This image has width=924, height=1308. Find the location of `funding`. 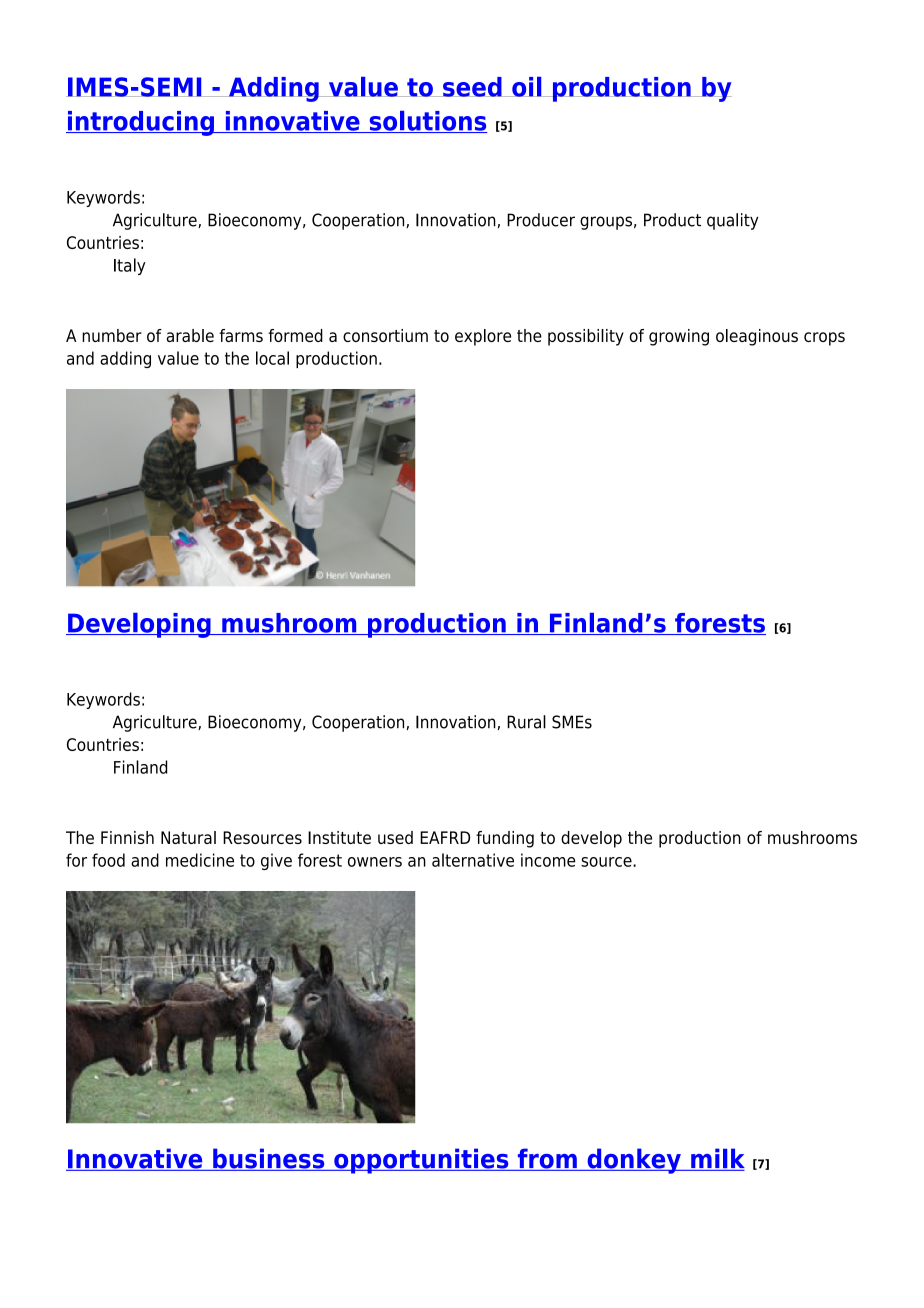

funding is located at coordinates (505, 839).
